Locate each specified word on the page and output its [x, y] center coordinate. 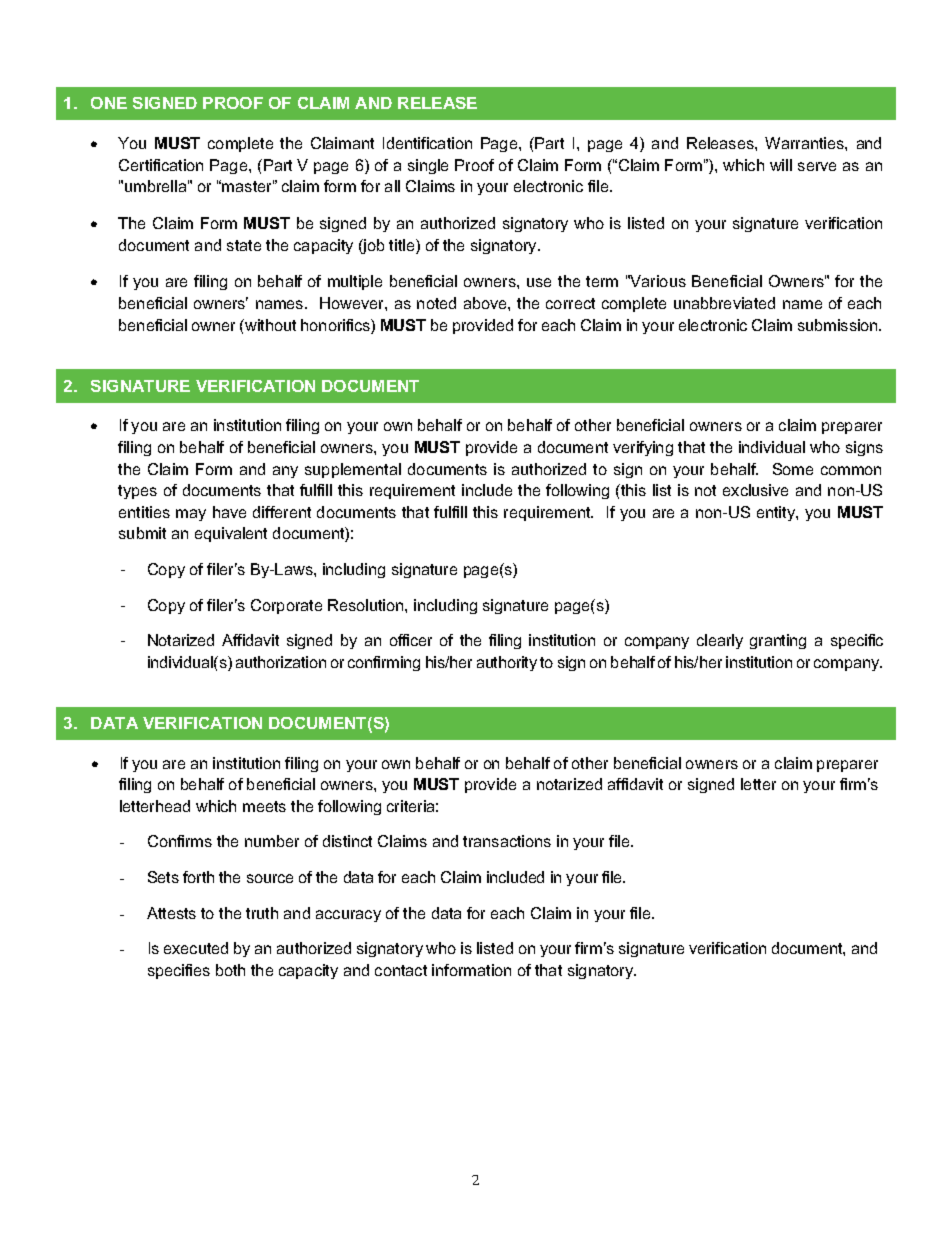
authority [507, 663]
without [269, 325]
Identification [427, 143]
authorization [281, 662]
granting [778, 641]
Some [793, 469]
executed [196, 948]
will [781, 165]
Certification [161, 165]
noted [436, 303]
